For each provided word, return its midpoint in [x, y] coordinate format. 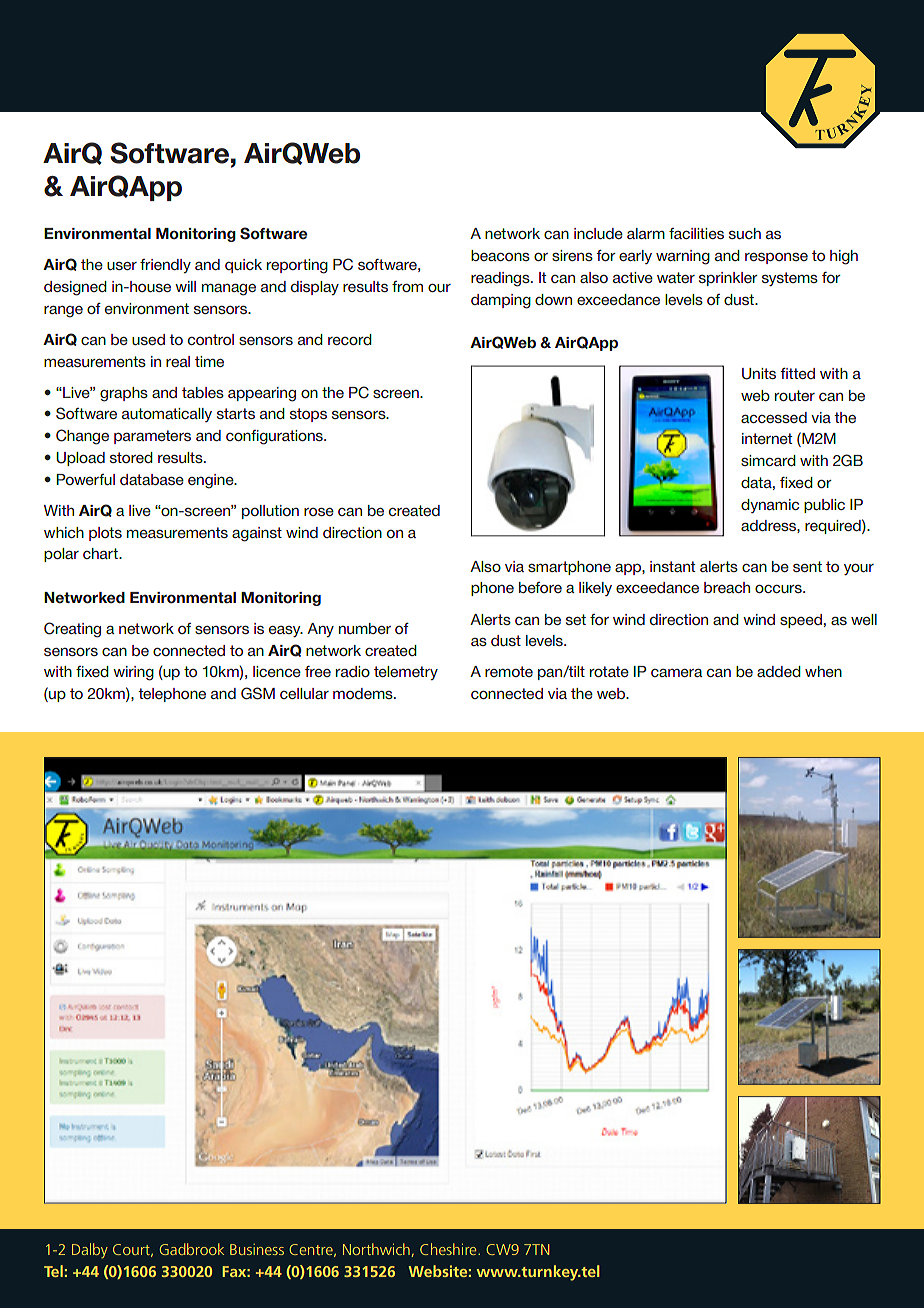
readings [501, 279]
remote [509, 671]
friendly [165, 266]
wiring [133, 673]
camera [676, 673]
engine [212, 481]
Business [257, 1249]
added [779, 671]
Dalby [90, 1251]
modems [364, 693]
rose [319, 512]
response [776, 258]
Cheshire [449, 1249]
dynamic [770, 506]
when [823, 671]
